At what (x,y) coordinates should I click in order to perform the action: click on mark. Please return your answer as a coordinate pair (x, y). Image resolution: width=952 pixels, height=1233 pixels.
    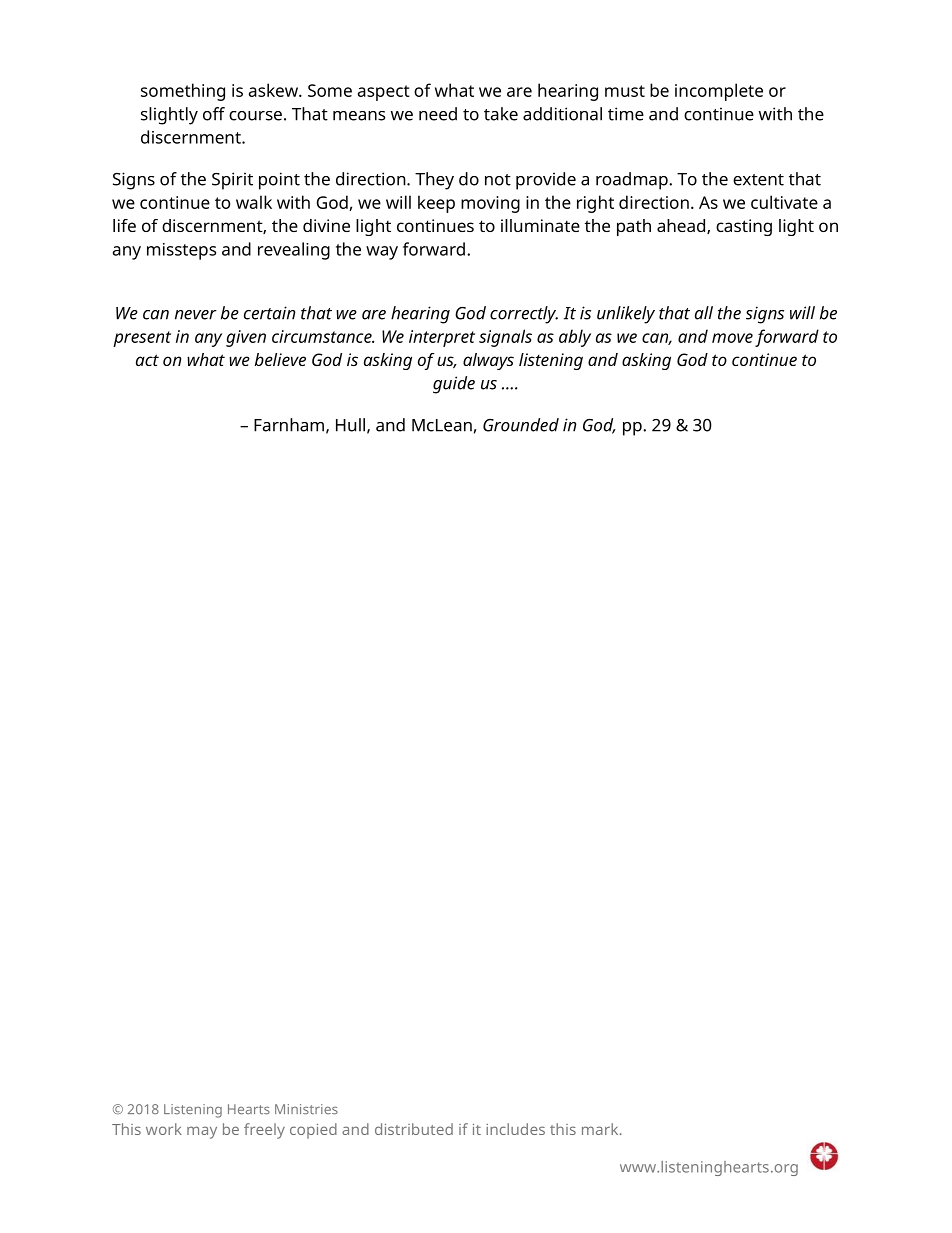
    Looking at the image, I should click on (601, 1129).
